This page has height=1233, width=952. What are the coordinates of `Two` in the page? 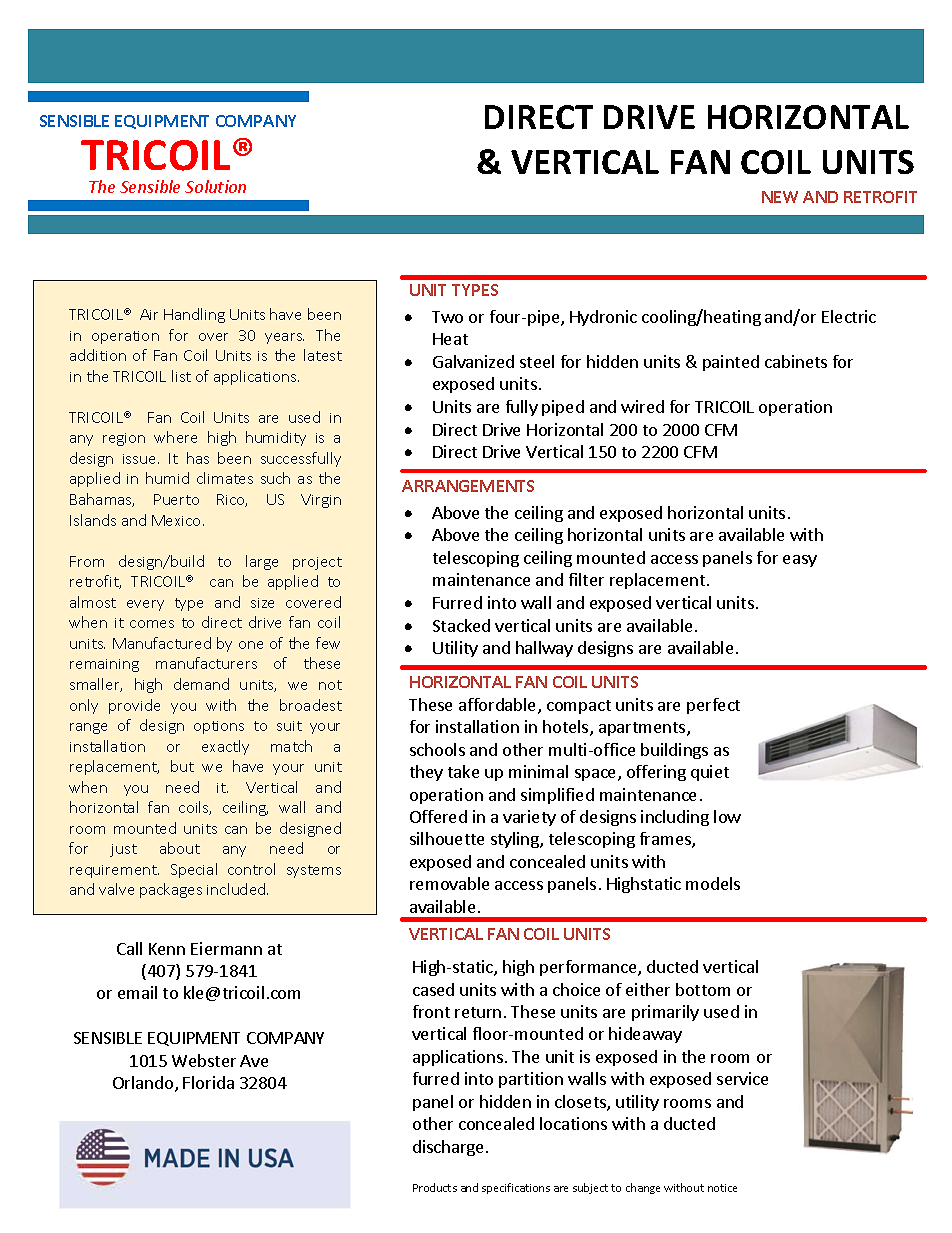 It's located at (447, 317).
